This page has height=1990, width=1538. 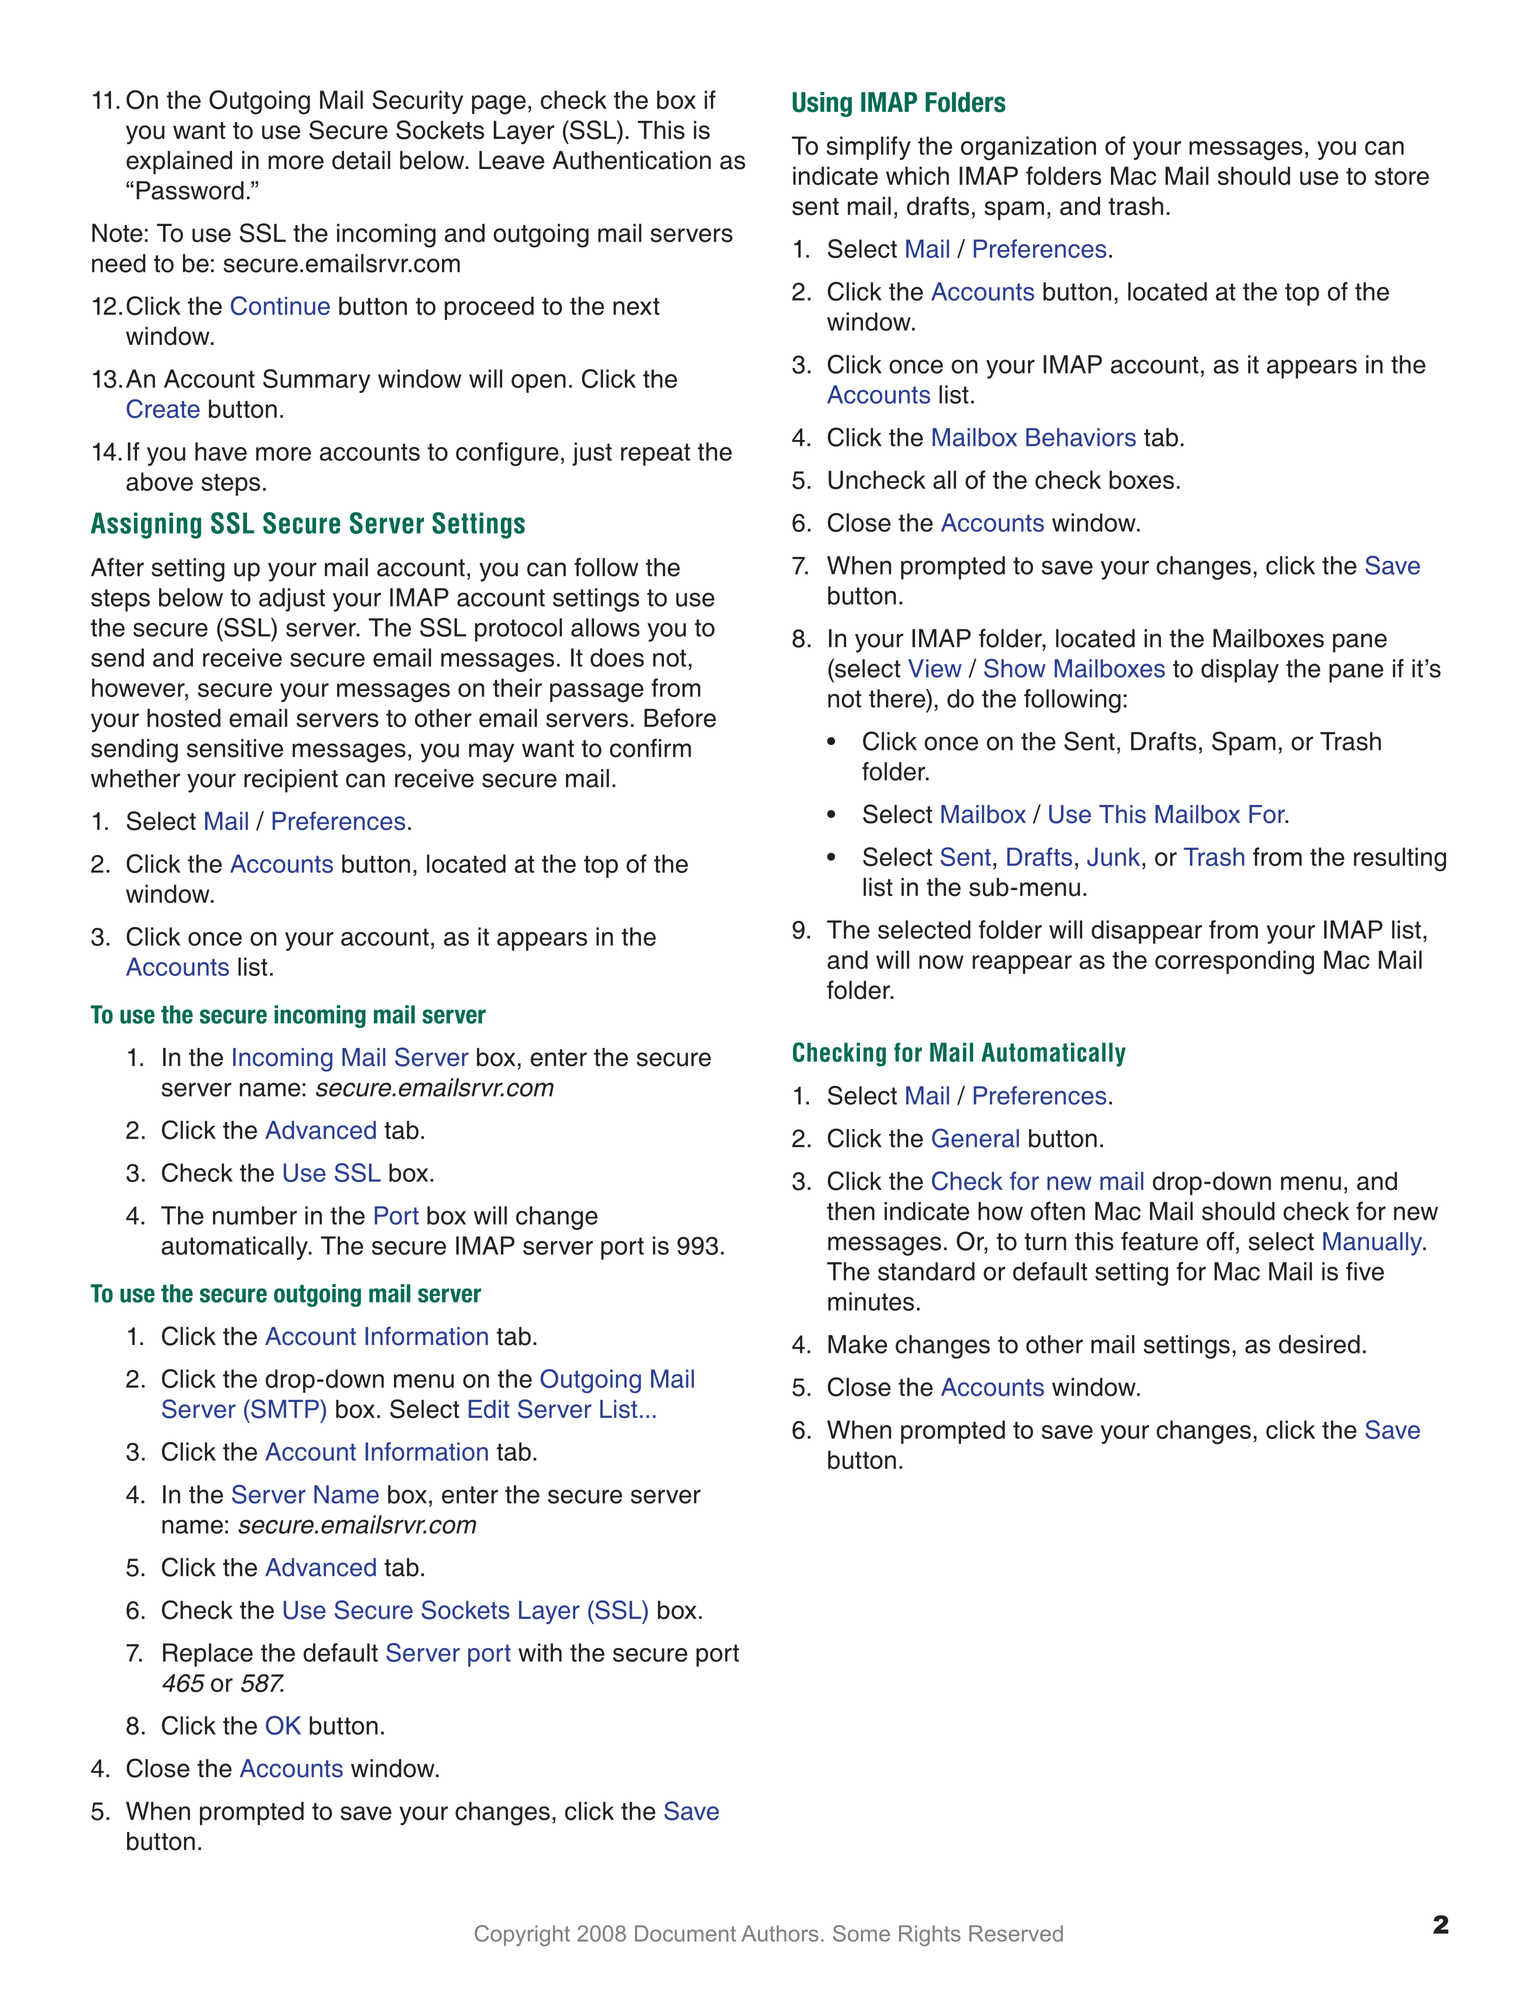 I want to click on corresponding, so click(x=1234, y=962).
